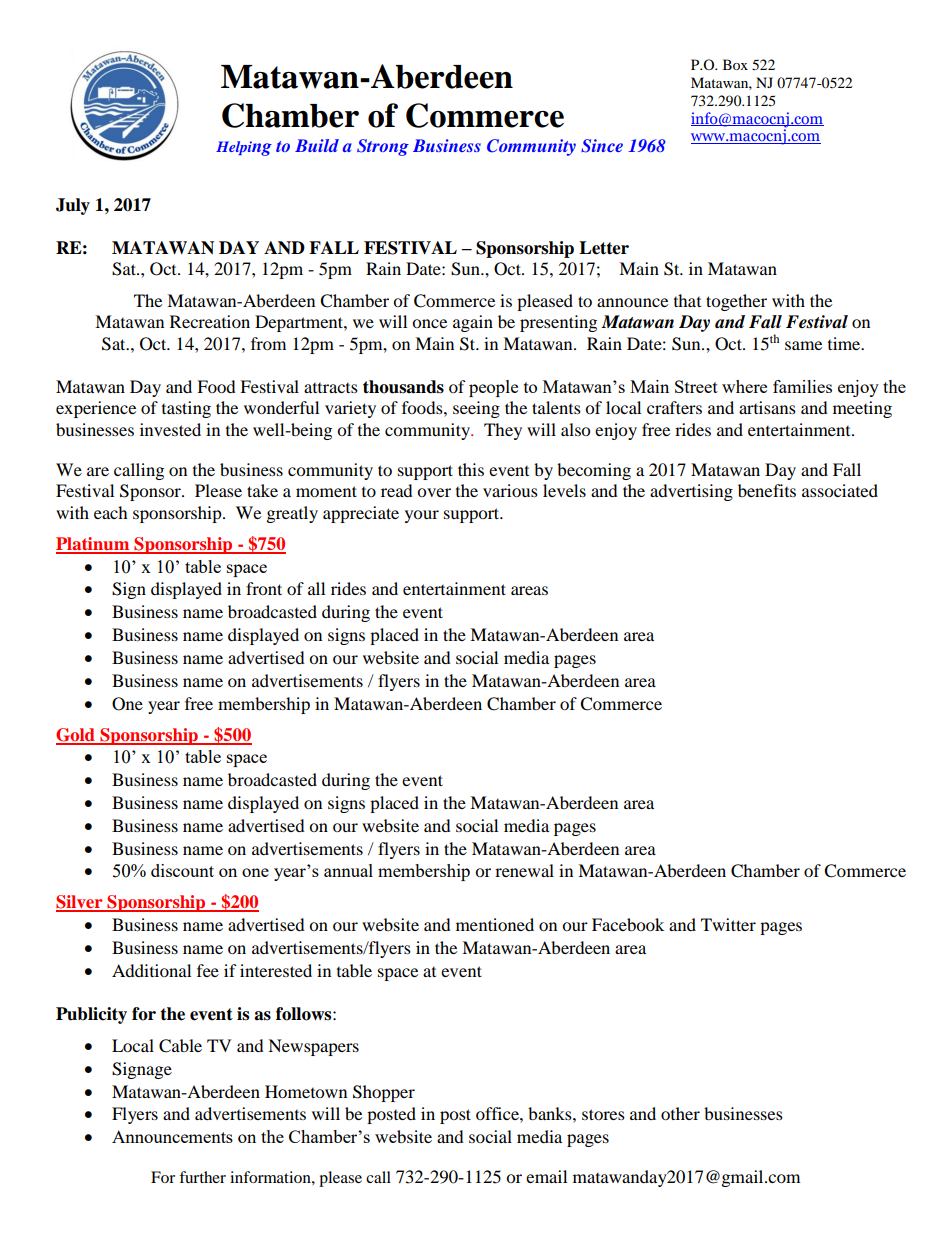 The image size is (952, 1233). What do you see at coordinates (767, 490) in the screenshot?
I see `benefits` at bounding box center [767, 490].
